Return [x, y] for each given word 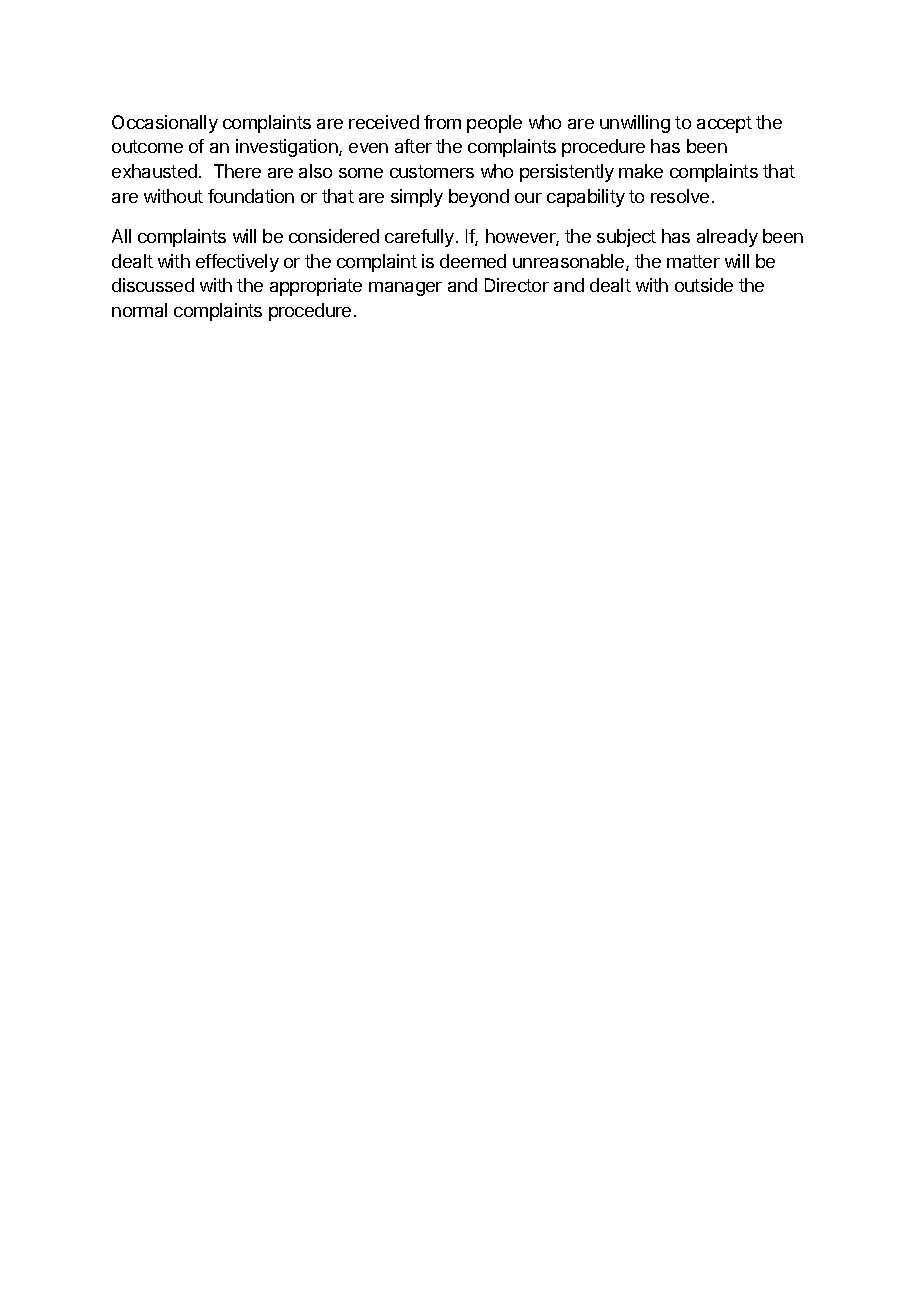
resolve [680, 196]
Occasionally [165, 124]
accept [724, 124]
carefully [421, 238]
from [442, 122]
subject [626, 238]
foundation [251, 196]
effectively [237, 263]
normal [139, 310]
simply [417, 198]
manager [405, 289]
